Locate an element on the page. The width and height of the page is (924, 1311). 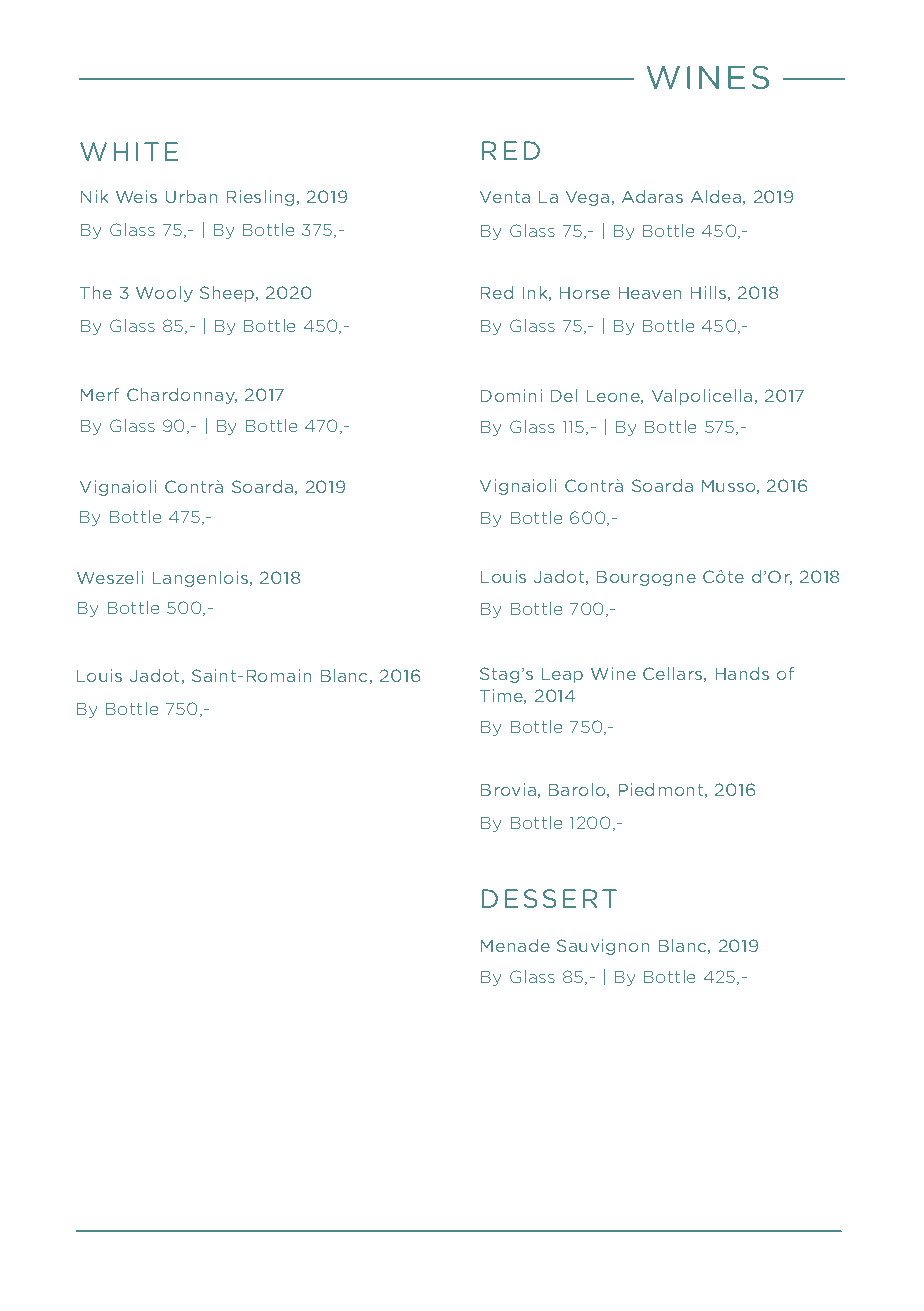
The is located at coordinates (96, 292).
